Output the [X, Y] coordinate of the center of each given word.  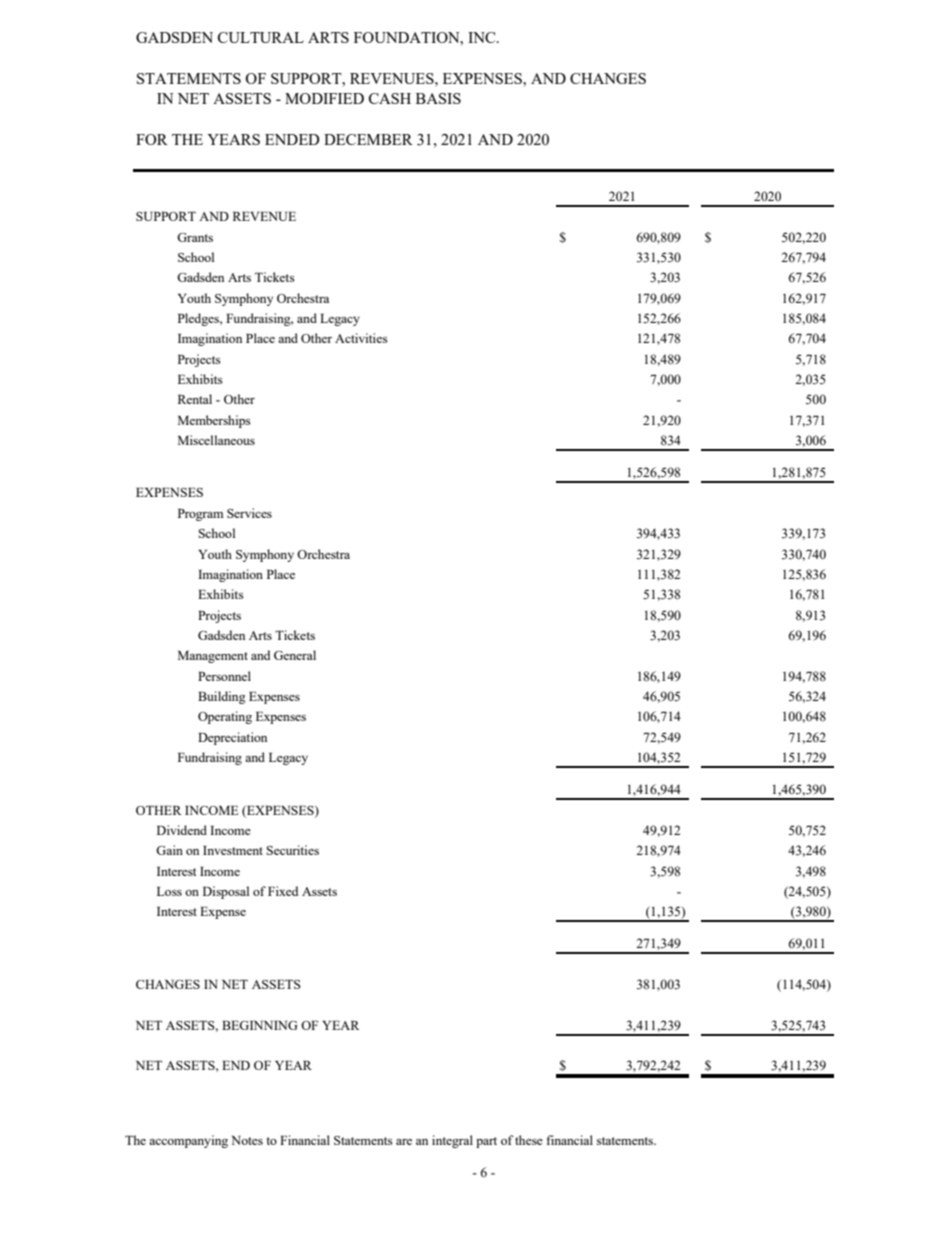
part [486, 1142]
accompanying [188, 1141]
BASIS [438, 98]
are [404, 1142]
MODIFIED [324, 98]
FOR [152, 139]
